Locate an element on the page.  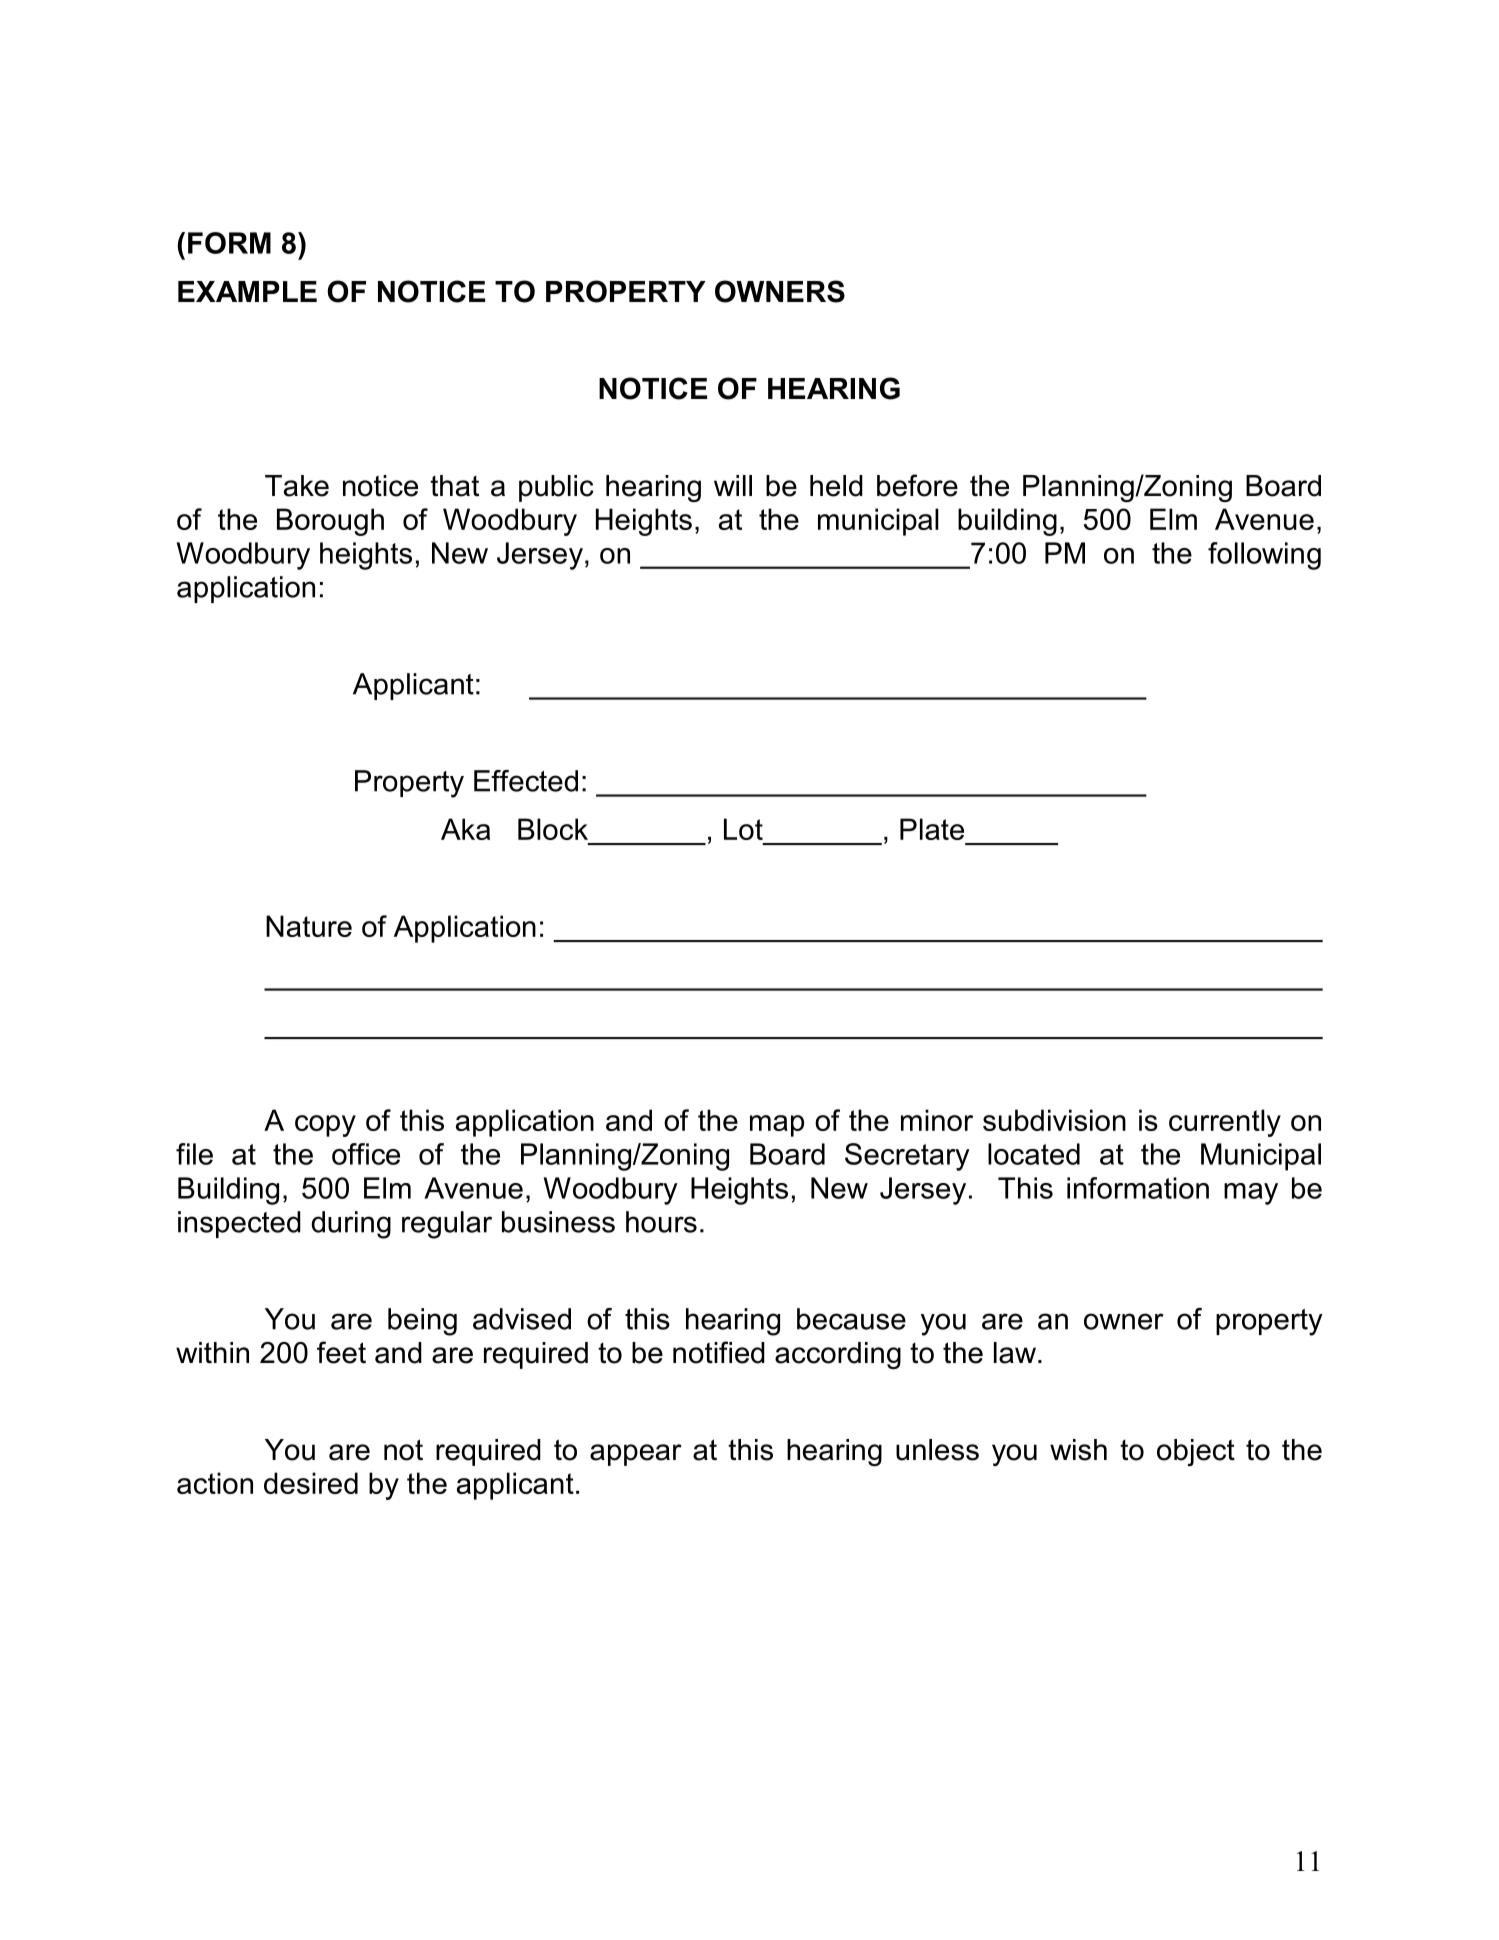
before is located at coordinates (917, 485).
